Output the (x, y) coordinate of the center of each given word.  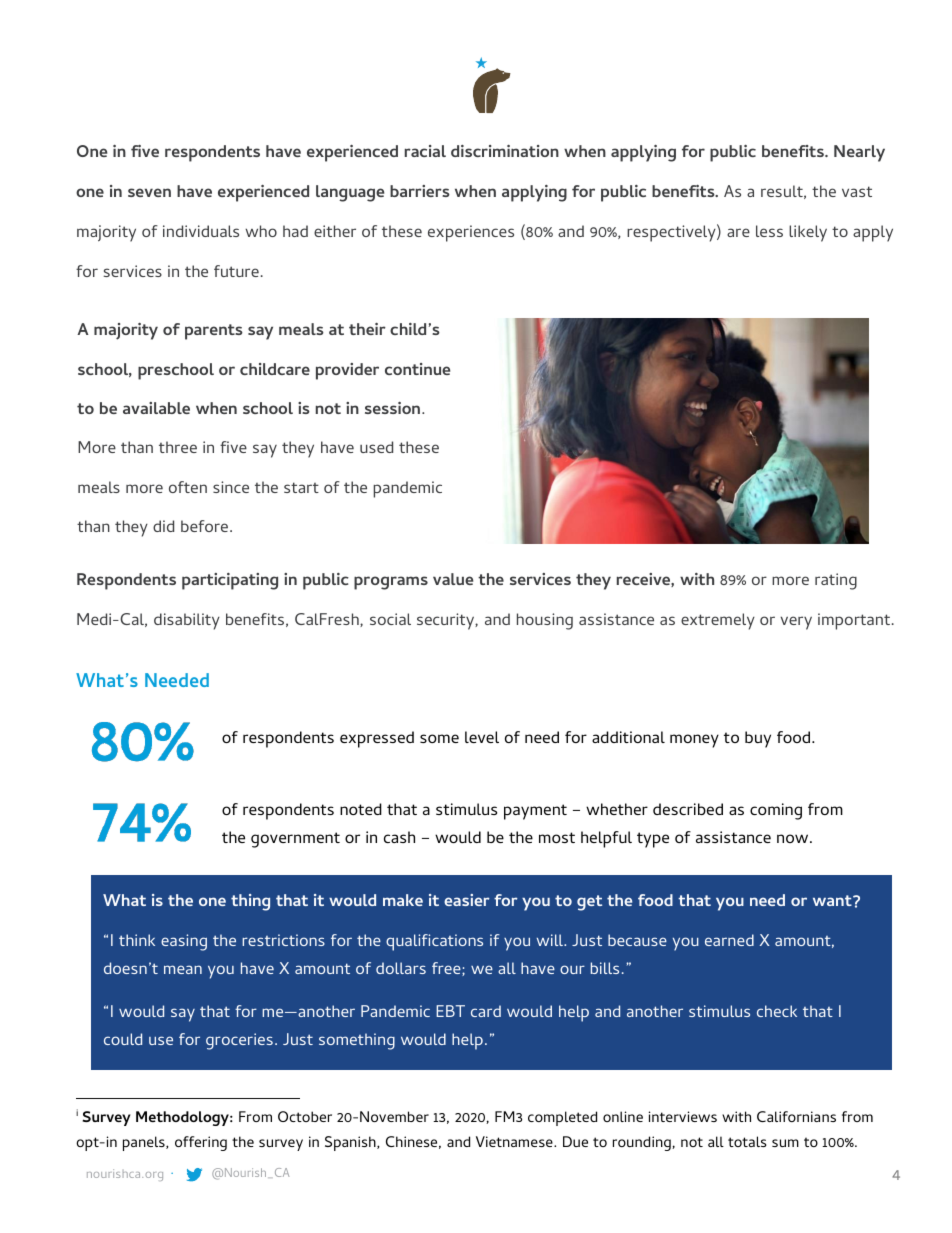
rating (836, 581)
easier (467, 900)
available (156, 408)
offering (201, 1143)
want (833, 900)
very (796, 623)
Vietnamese (515, 1141)
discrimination (505, 151)
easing (184, 942)
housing (545, 621)
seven (149, 192)
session (394, 408)
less (769, 231)
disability (187, 621)
